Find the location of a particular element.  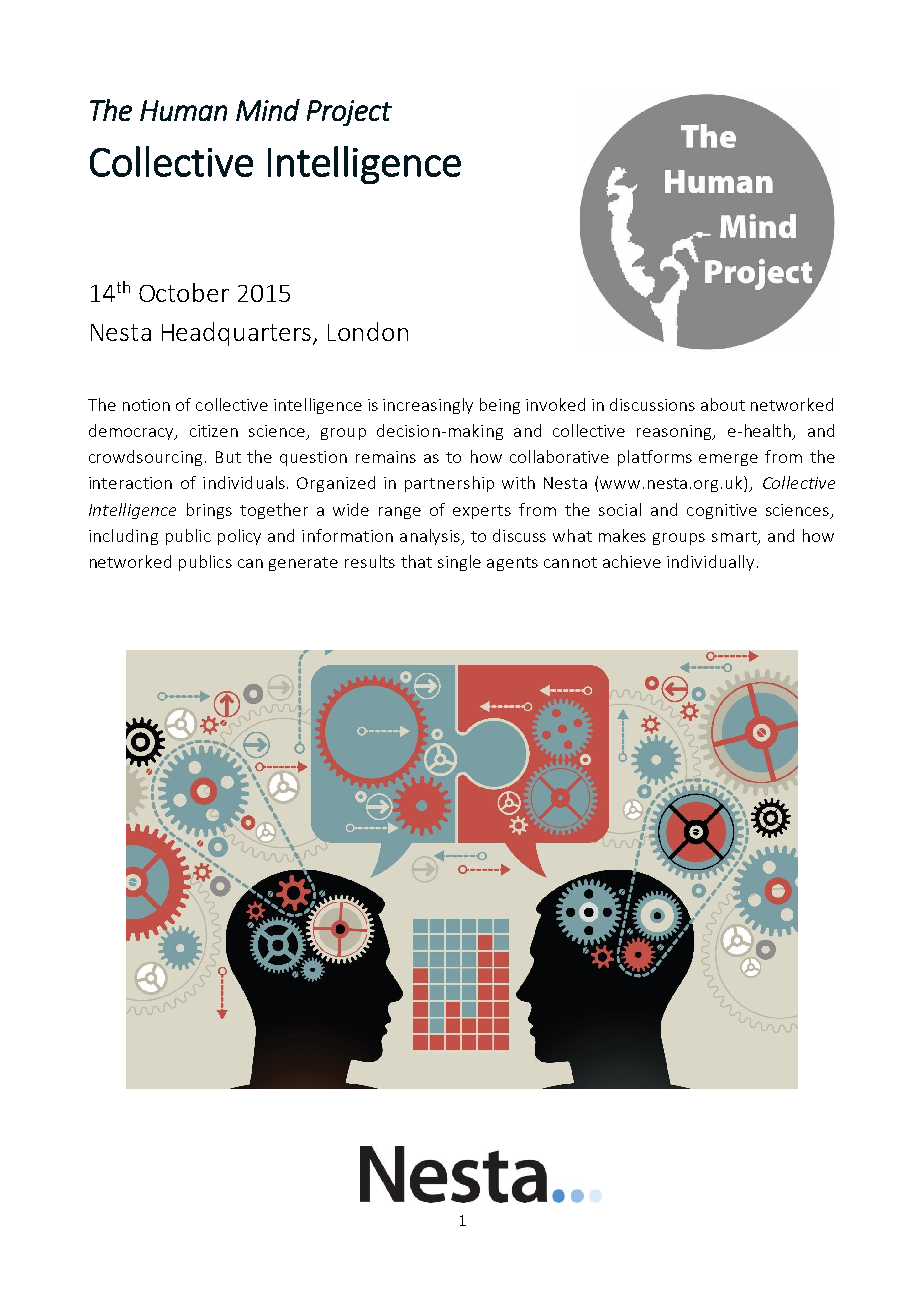

policy is located at coordinates (239, 537).
